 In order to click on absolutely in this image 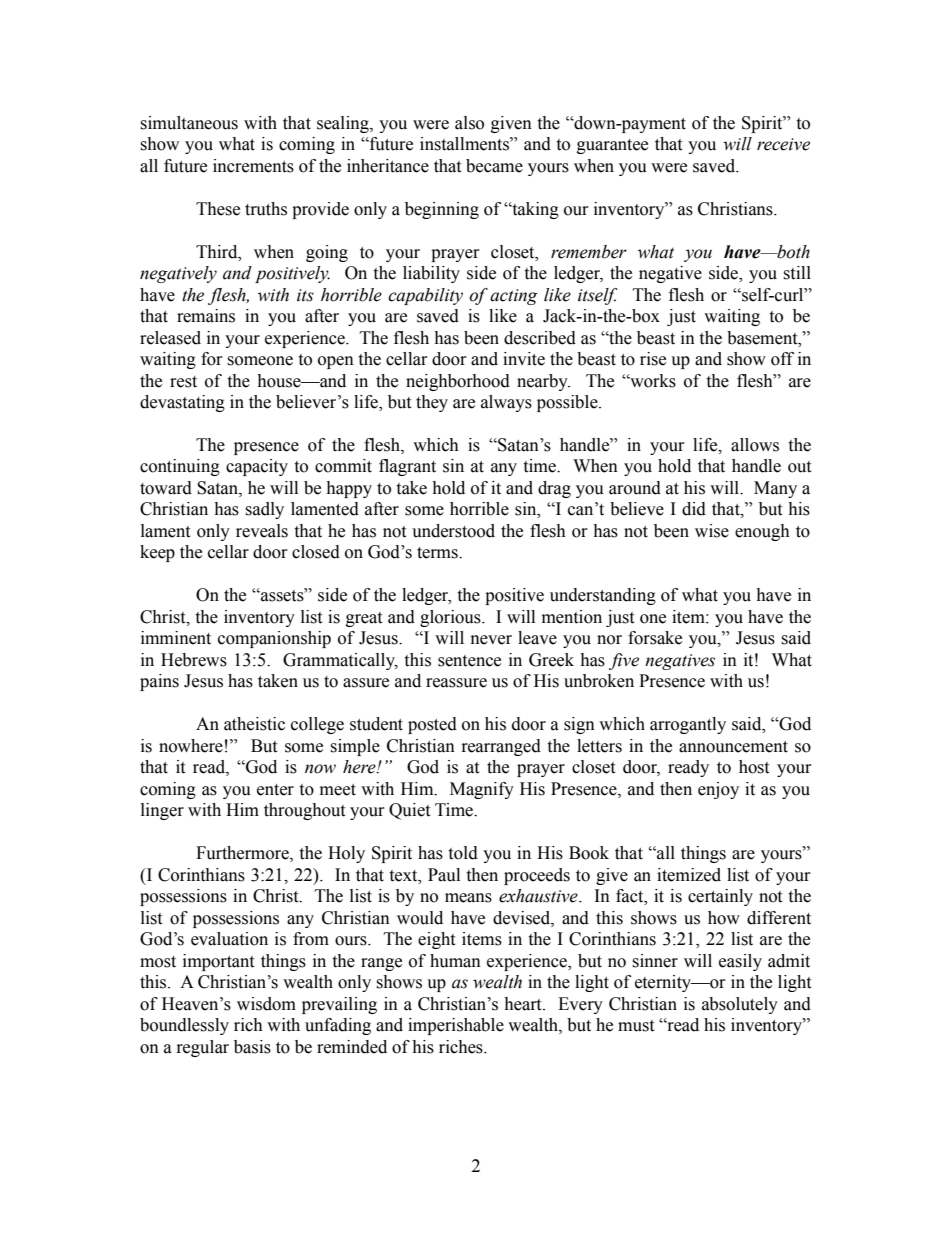, I will do `click(740, 1005)`.
